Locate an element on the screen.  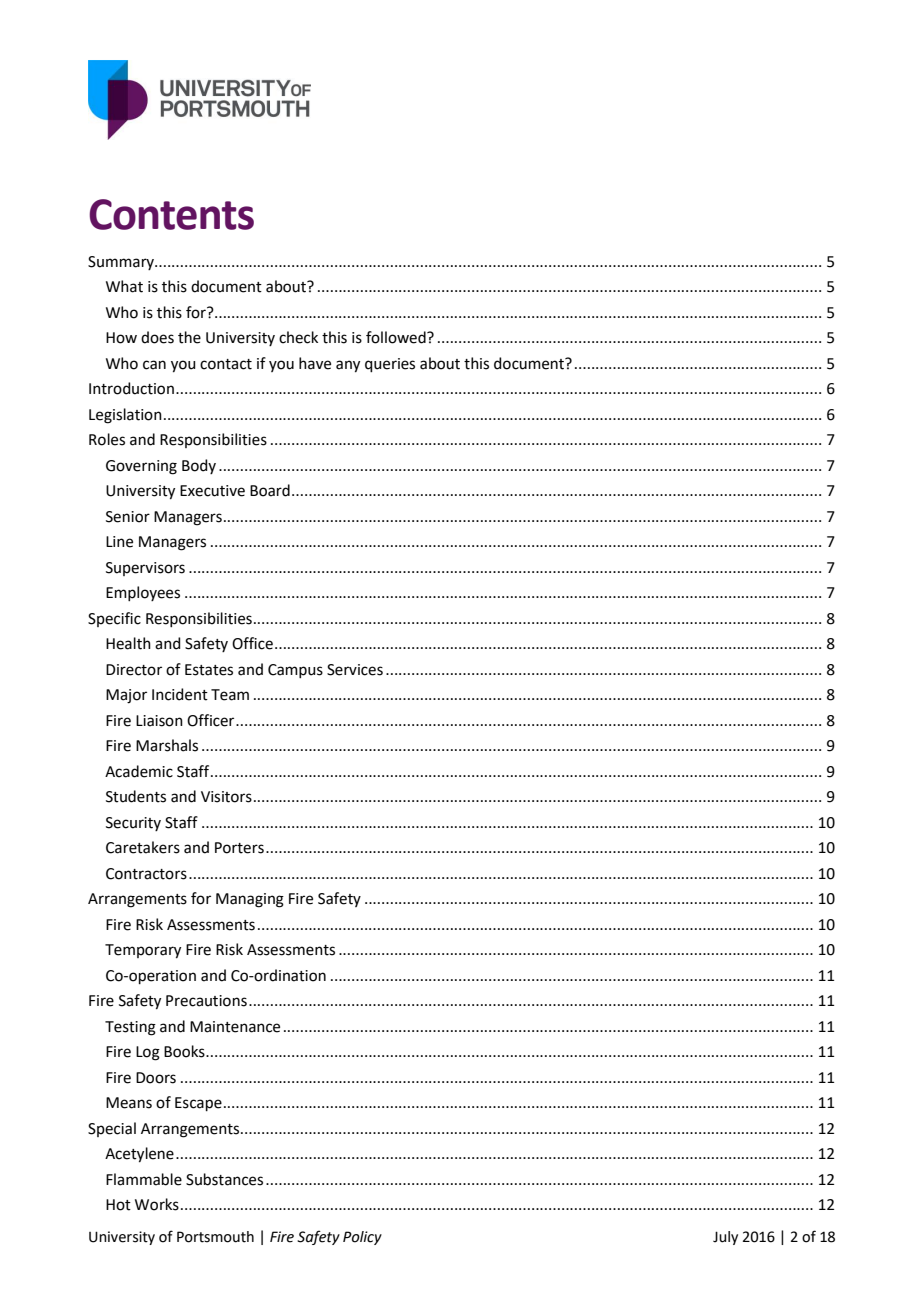
Temporary is located at coordinates (143, 951).
